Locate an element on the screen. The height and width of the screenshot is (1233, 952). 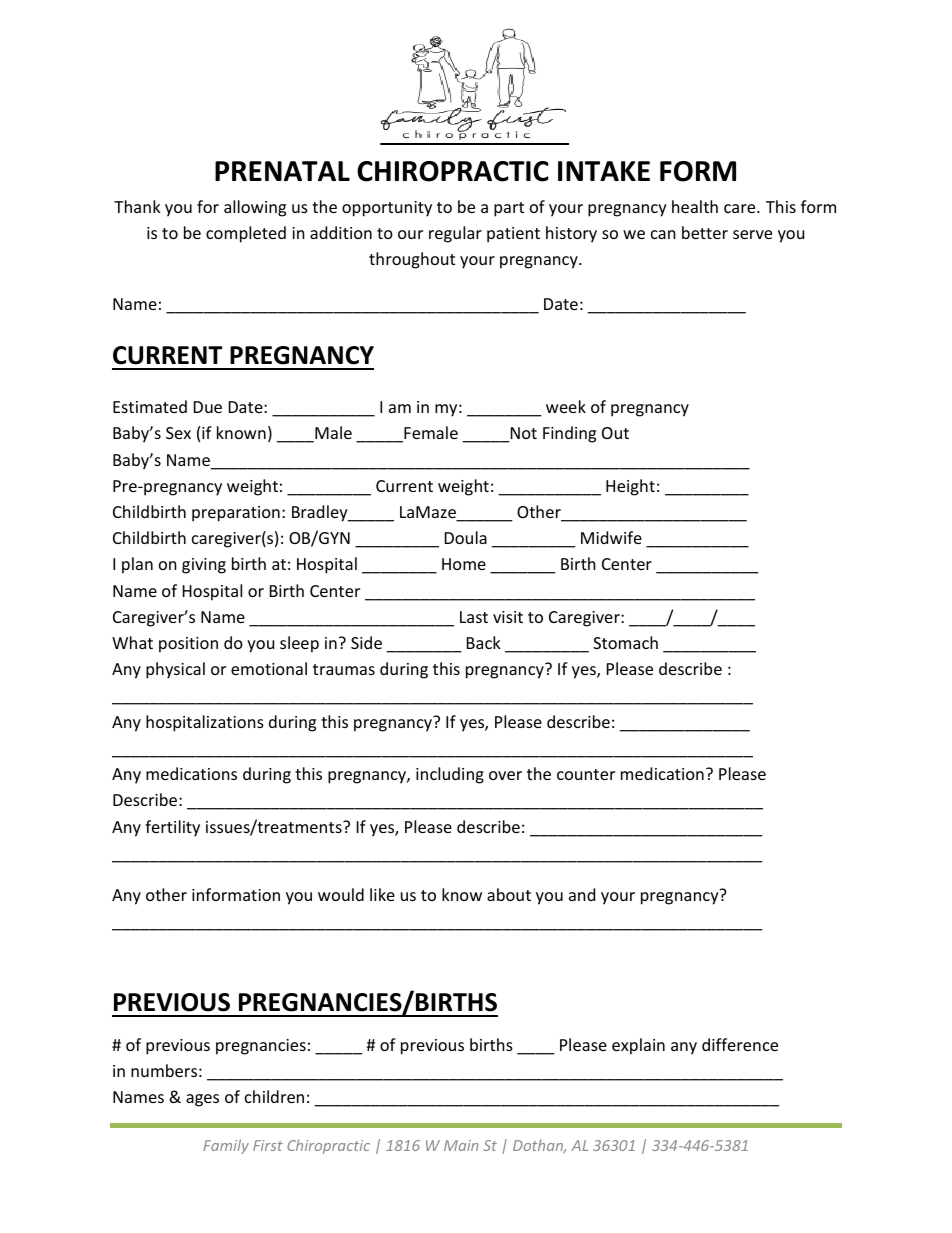
Back is located at coordinates (484, 642).
